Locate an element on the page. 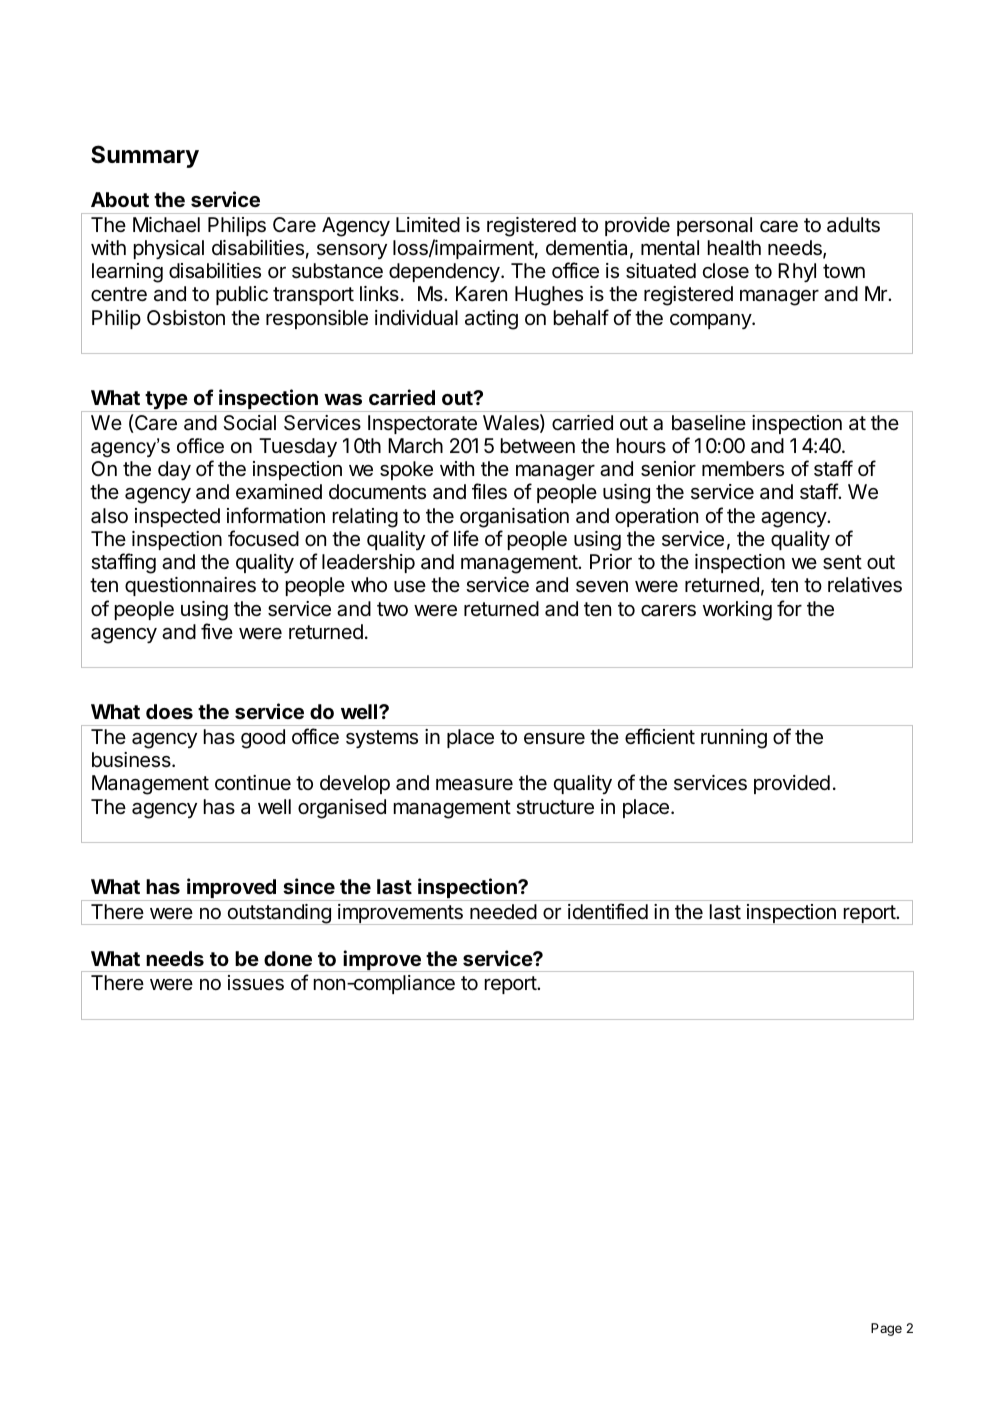 This page has height=1420, width=1004. Page is located at coordinates (886, 1329).
